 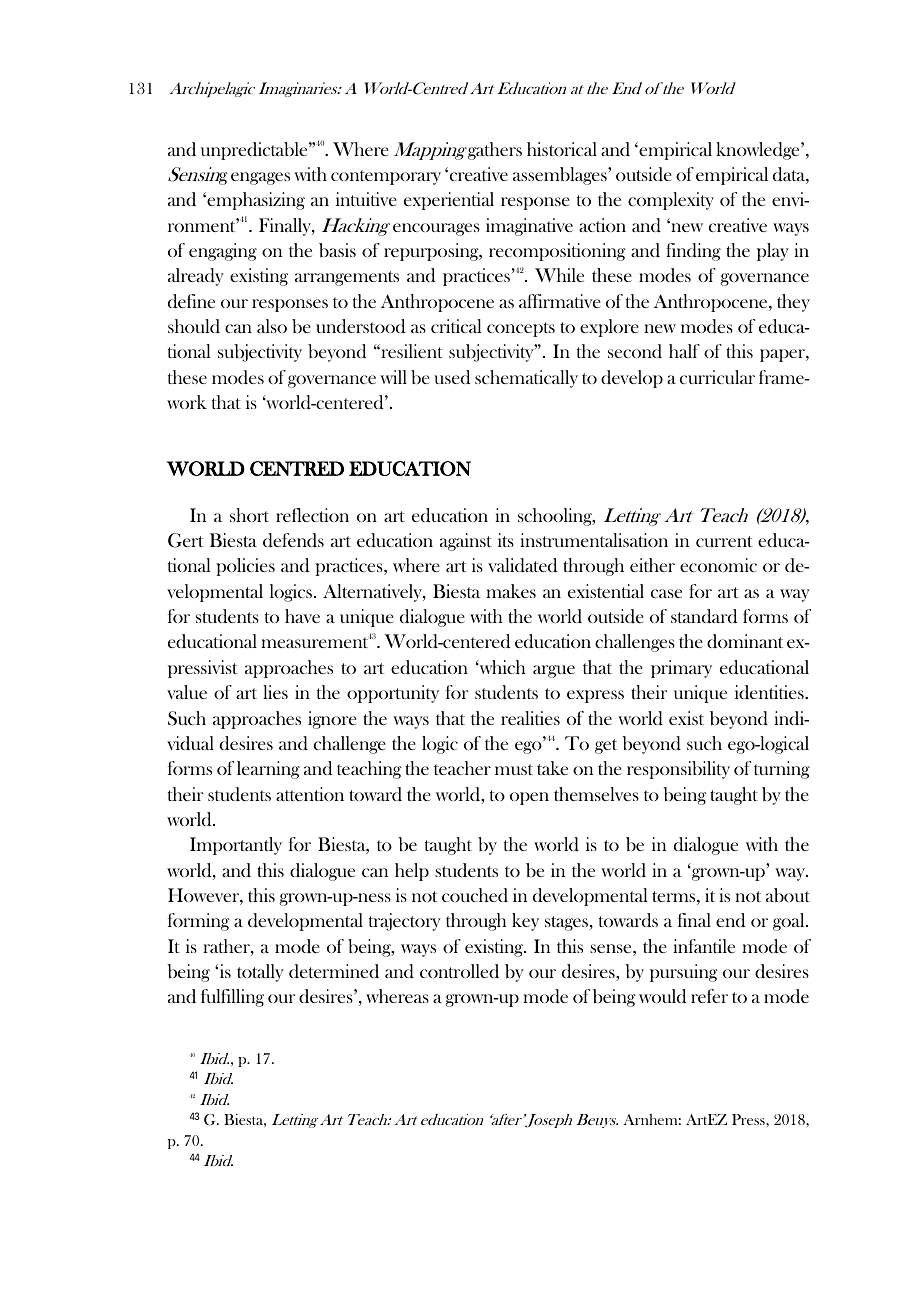 What do you see at coordinates (678, 770) in the screenshot?
I see `responsibility` at bounding box center [678, 770].
